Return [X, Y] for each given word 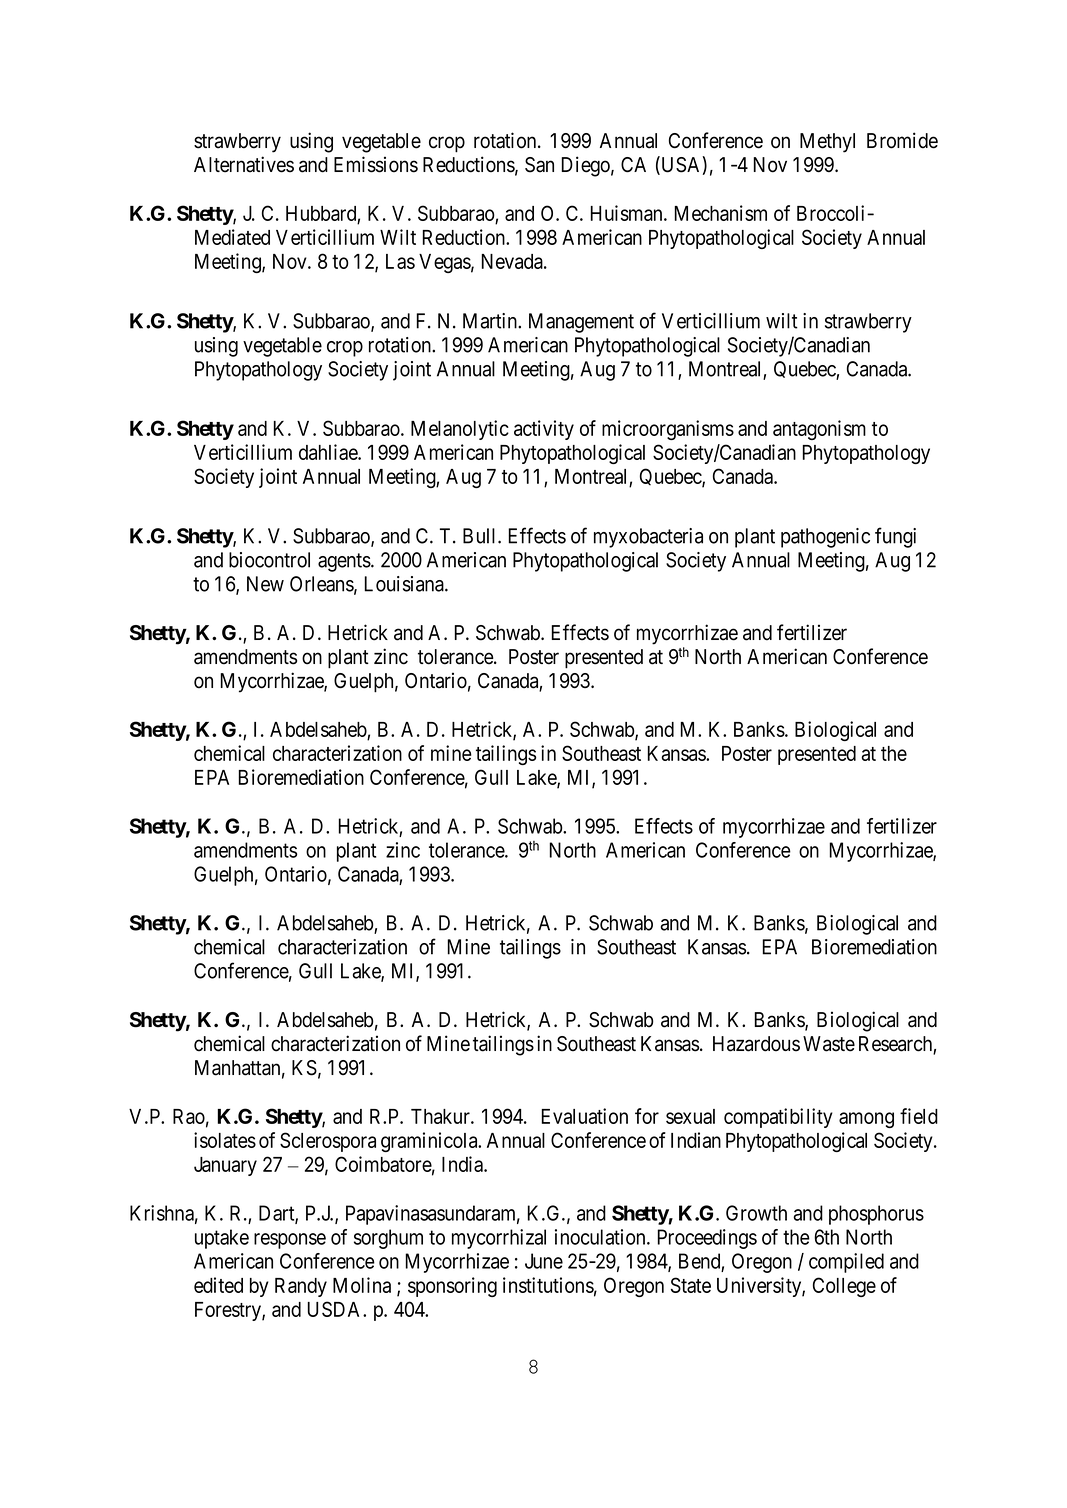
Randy [301, 1287]
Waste [829, 1044]
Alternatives [244, 164]
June [544, 1261]
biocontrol [269, 560]
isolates [225, 1140]
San [539, 165]
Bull [481, 536]
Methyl [827, 143]
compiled [846, 1263]
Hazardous [756, 1044]
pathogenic [825, 538]
